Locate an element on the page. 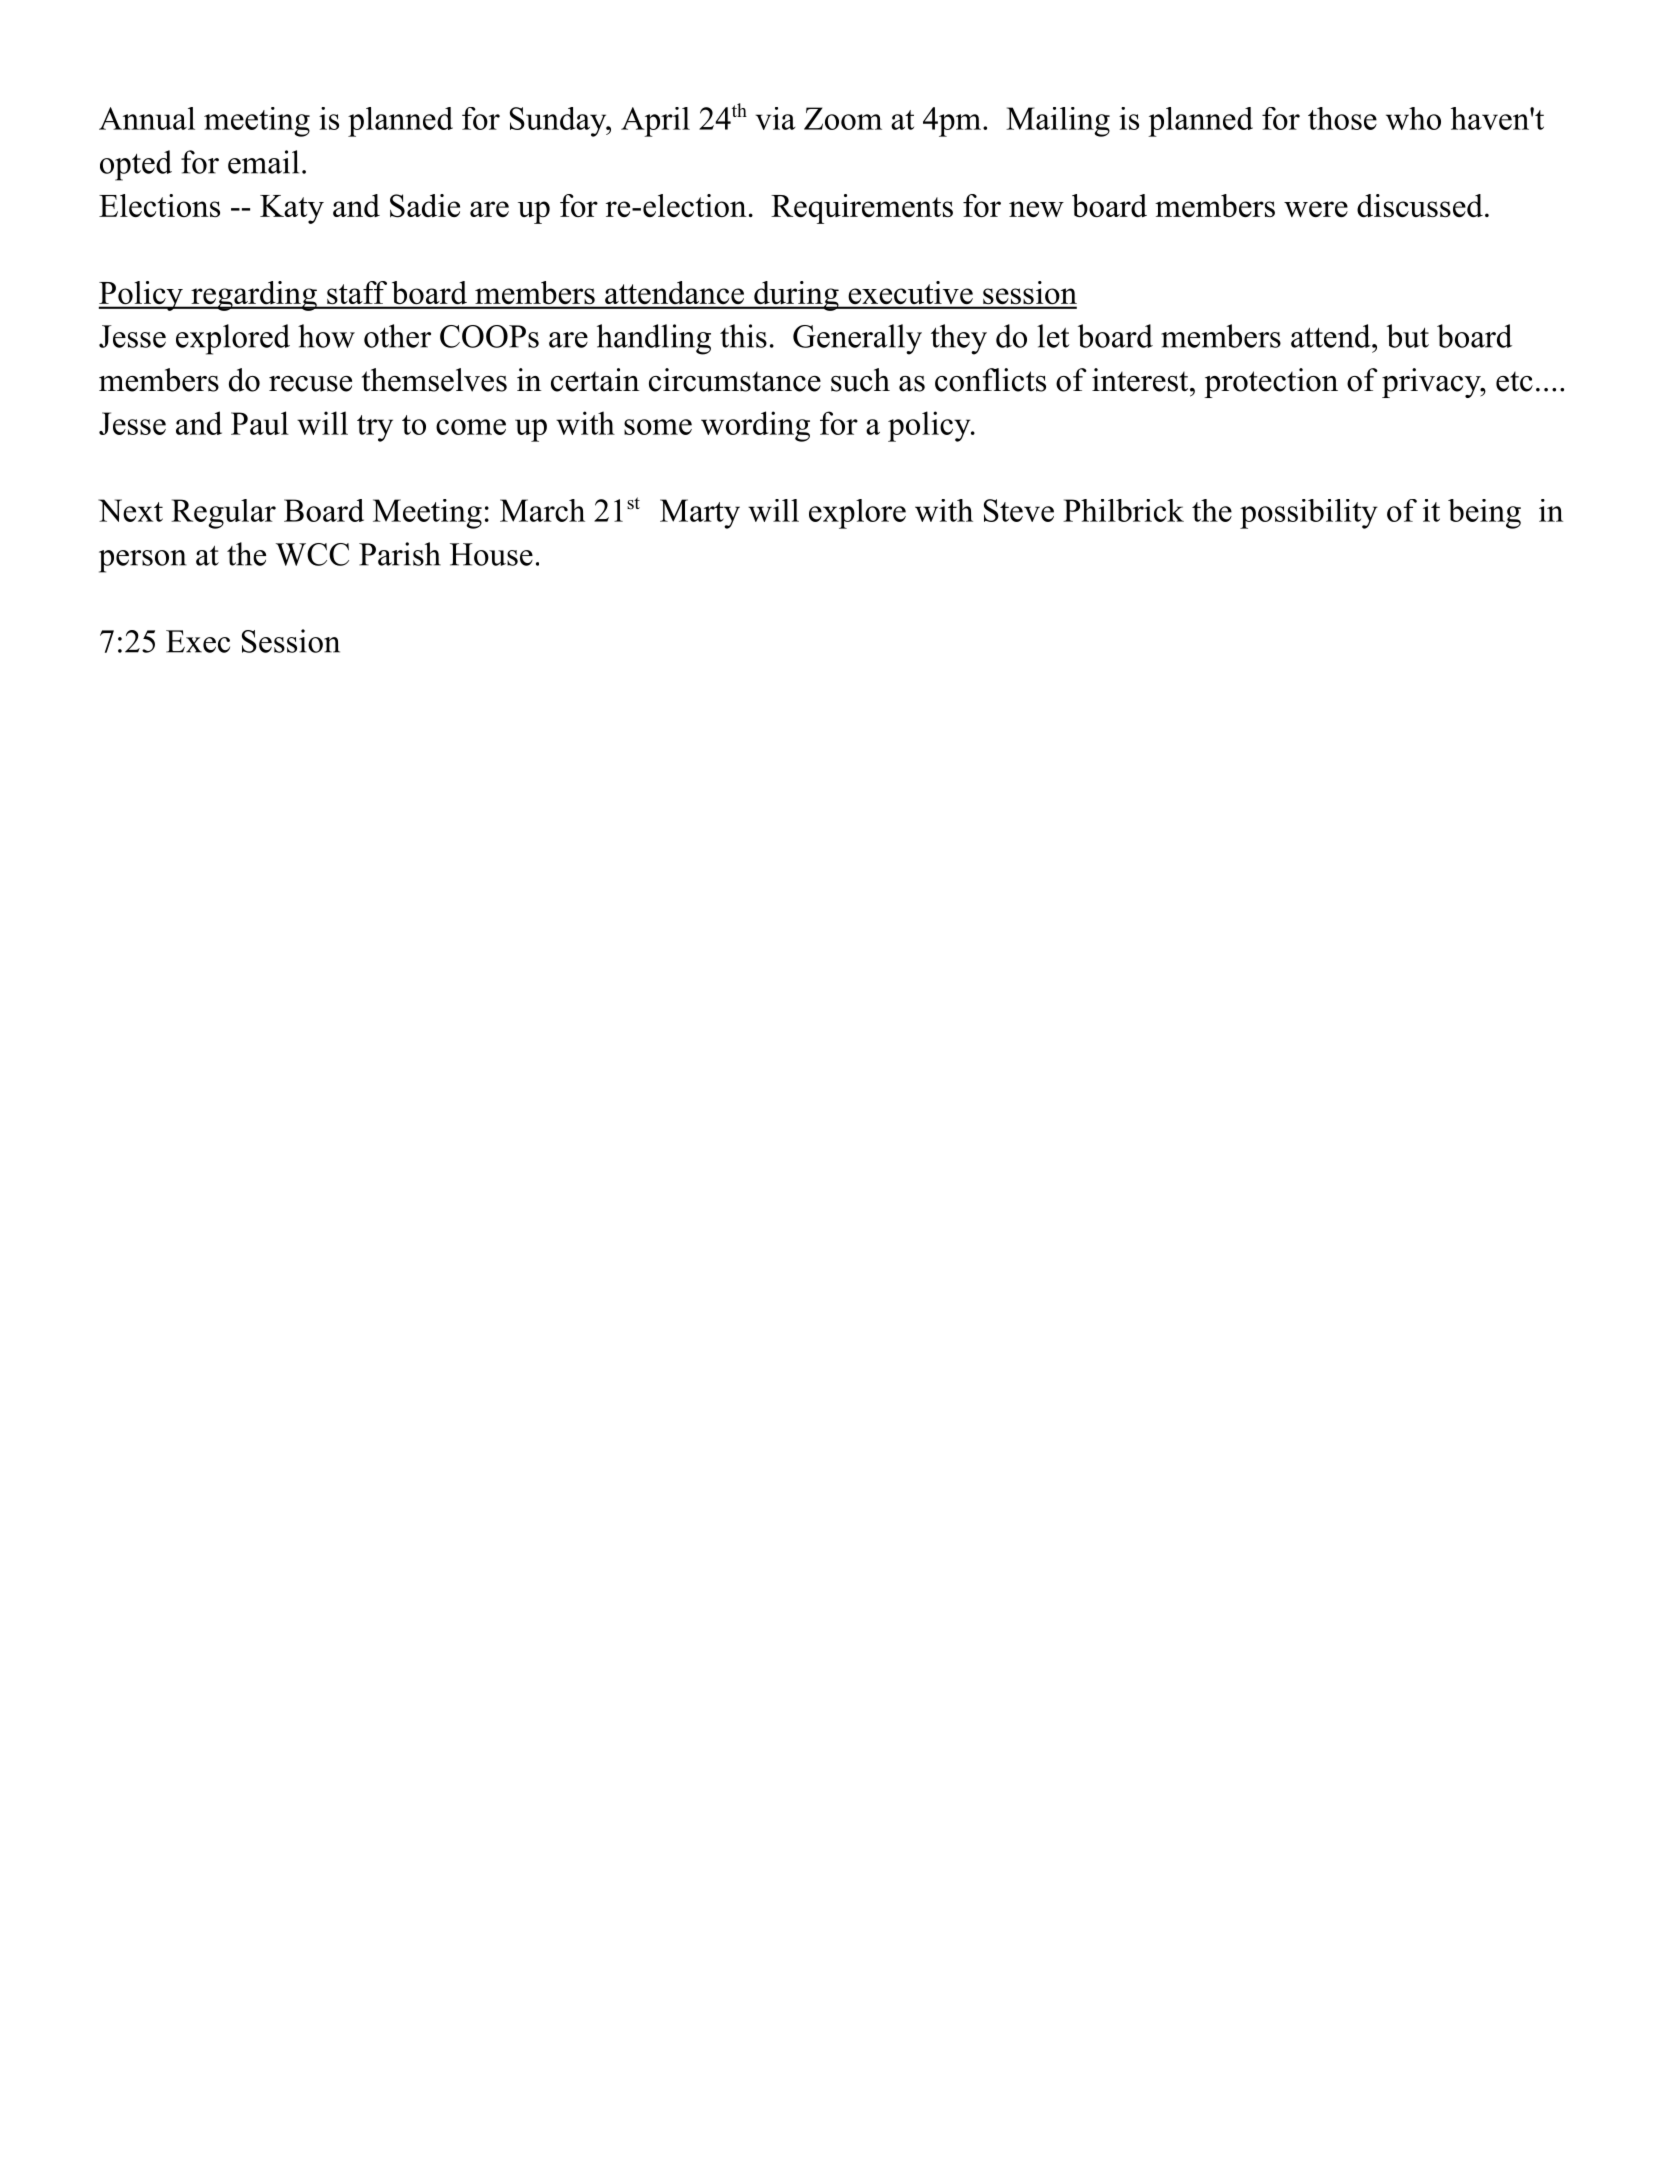 The image size is (1680, 2174). those is located at coordinates (1342, 118).
